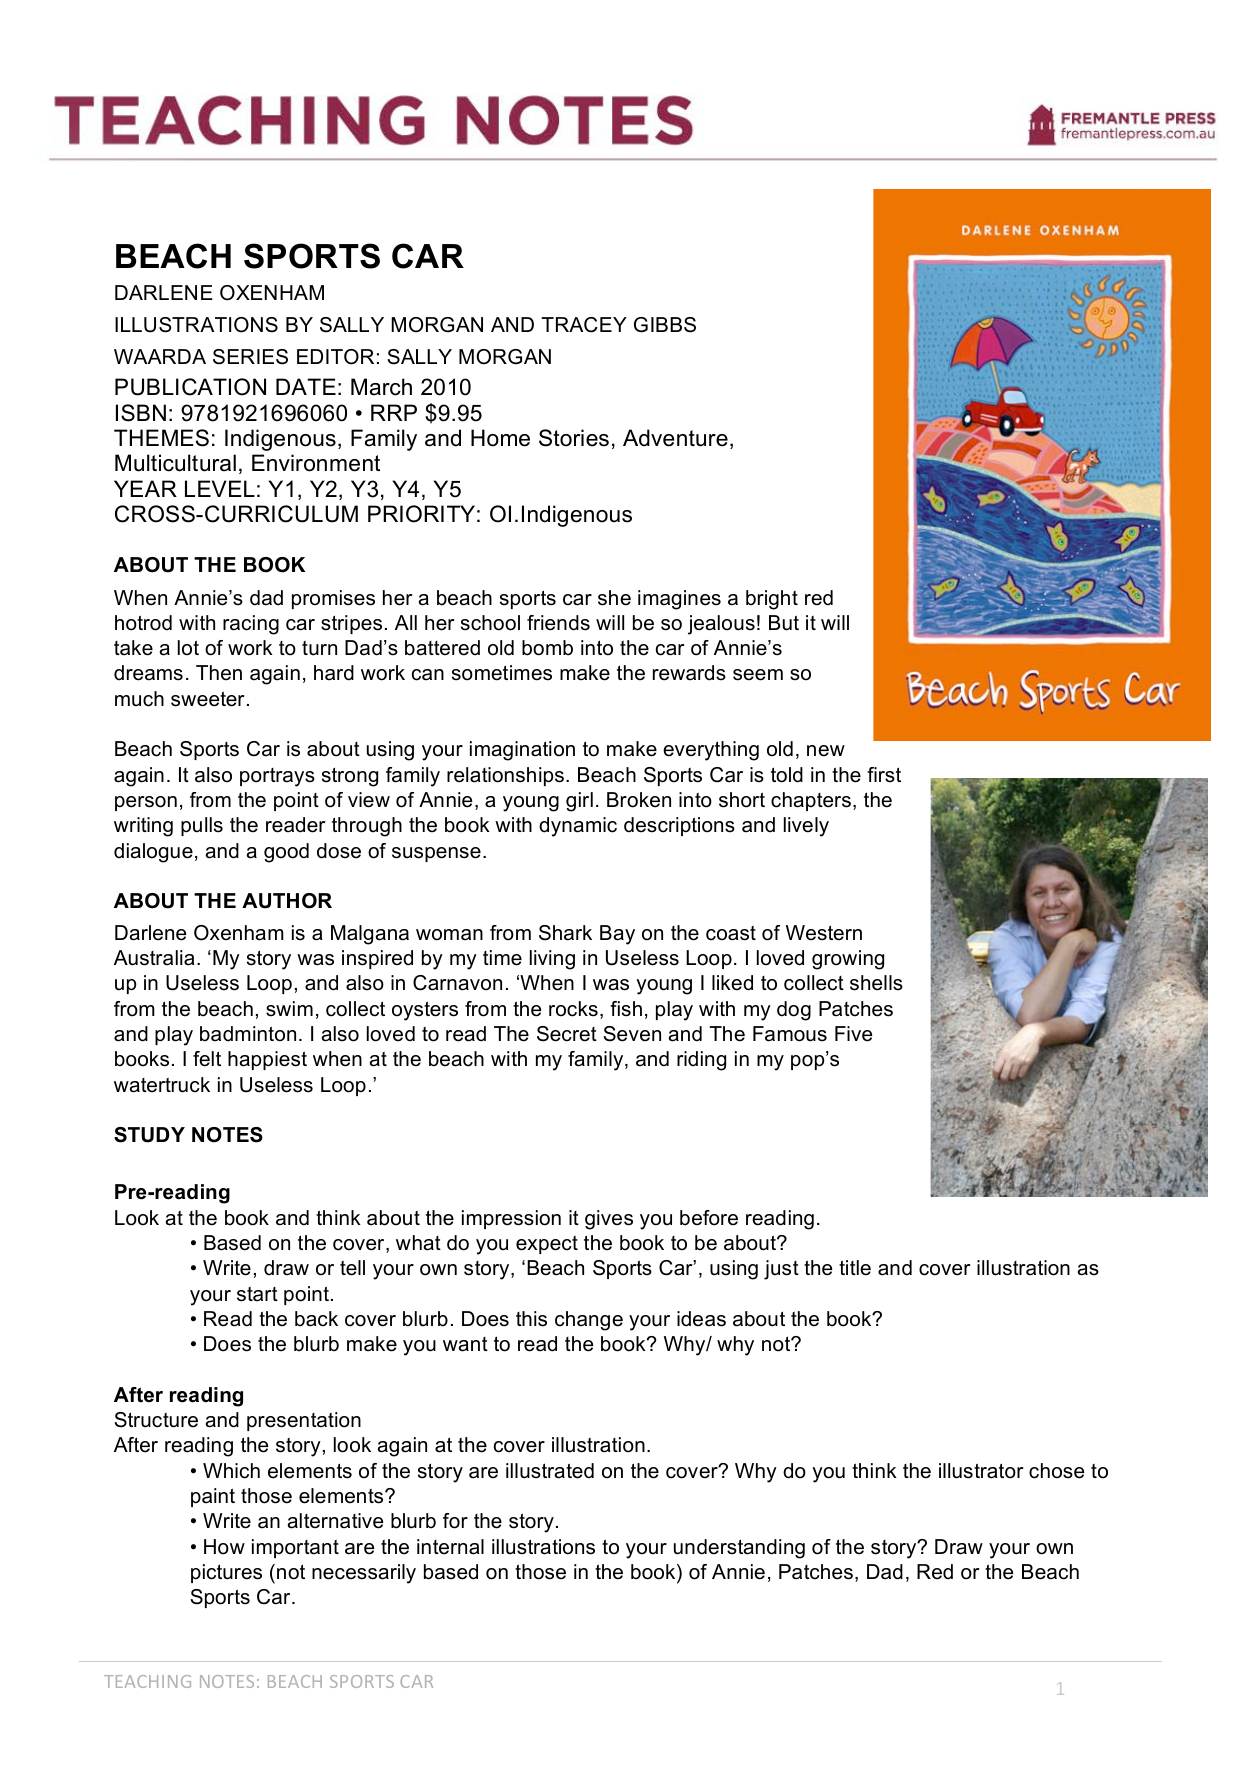 The height and width of the page is (1776, 1255). Describe the element at coordinates (584, 325) in the page. I see `TRACEY` at that location.
